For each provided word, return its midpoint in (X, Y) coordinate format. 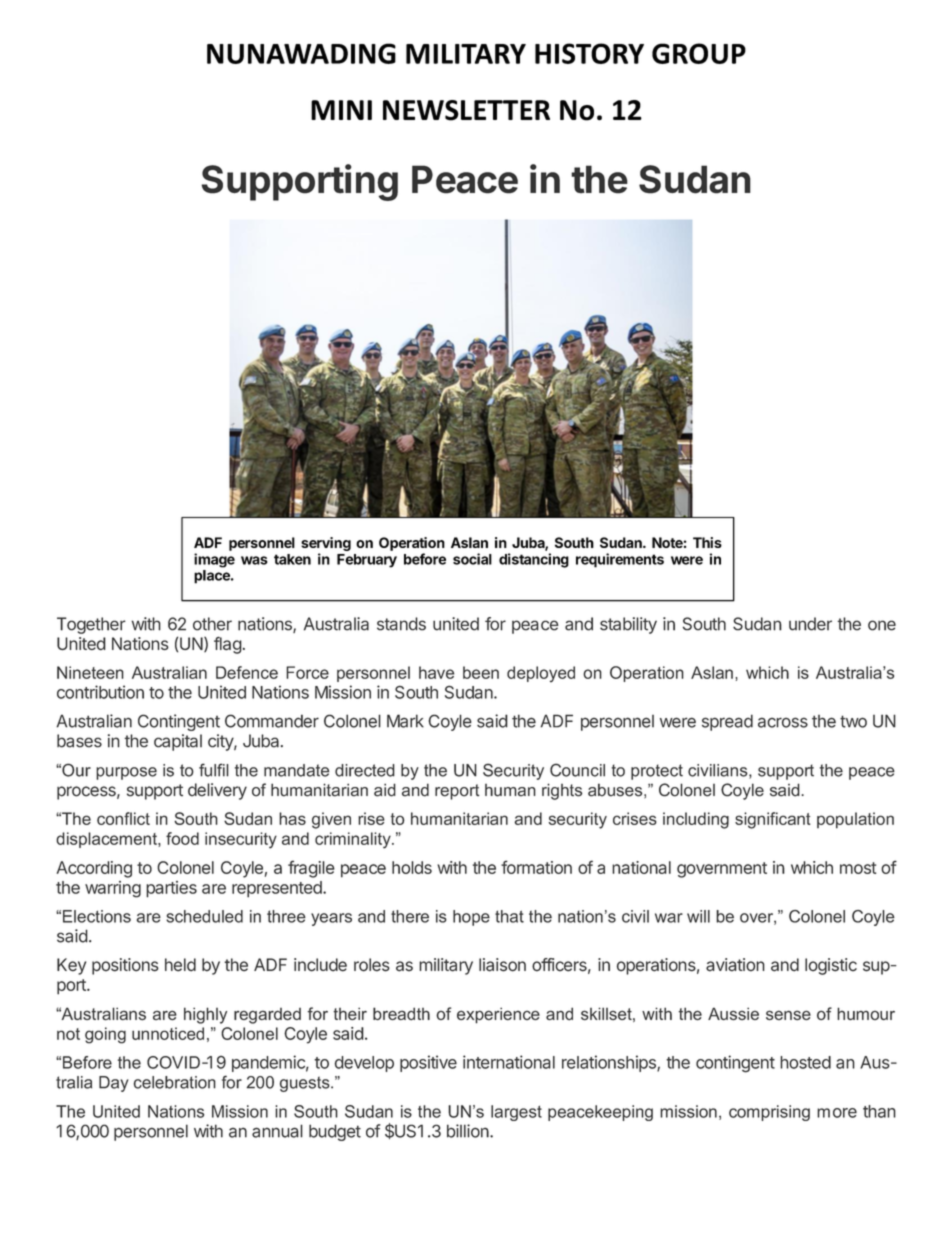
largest (516, 1113)
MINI (341, 110)
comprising (769, 1113)
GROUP (699, 53)
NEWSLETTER (466, 110)
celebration (175, 1082)
